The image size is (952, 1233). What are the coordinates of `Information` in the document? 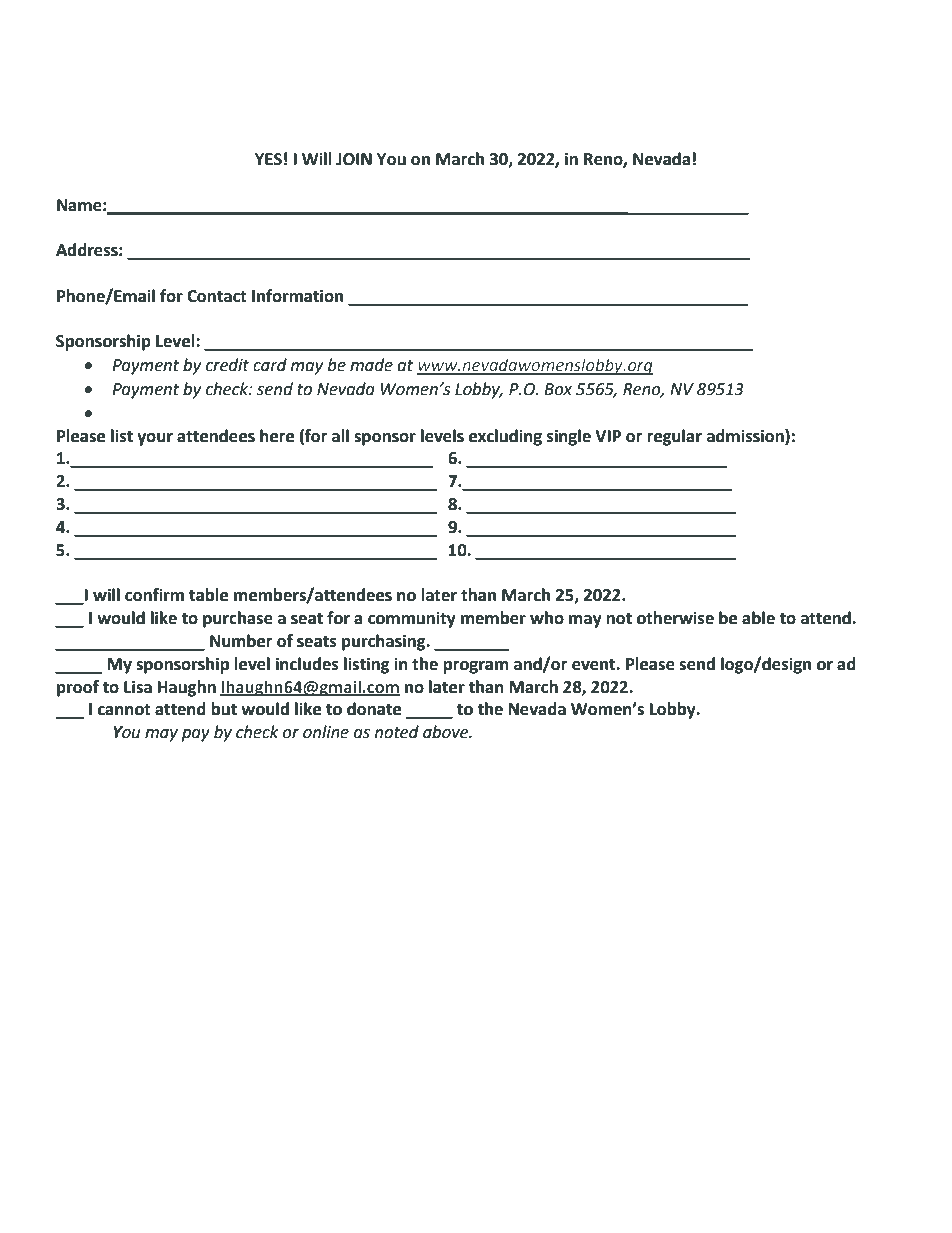 It's located at (297, 296).
